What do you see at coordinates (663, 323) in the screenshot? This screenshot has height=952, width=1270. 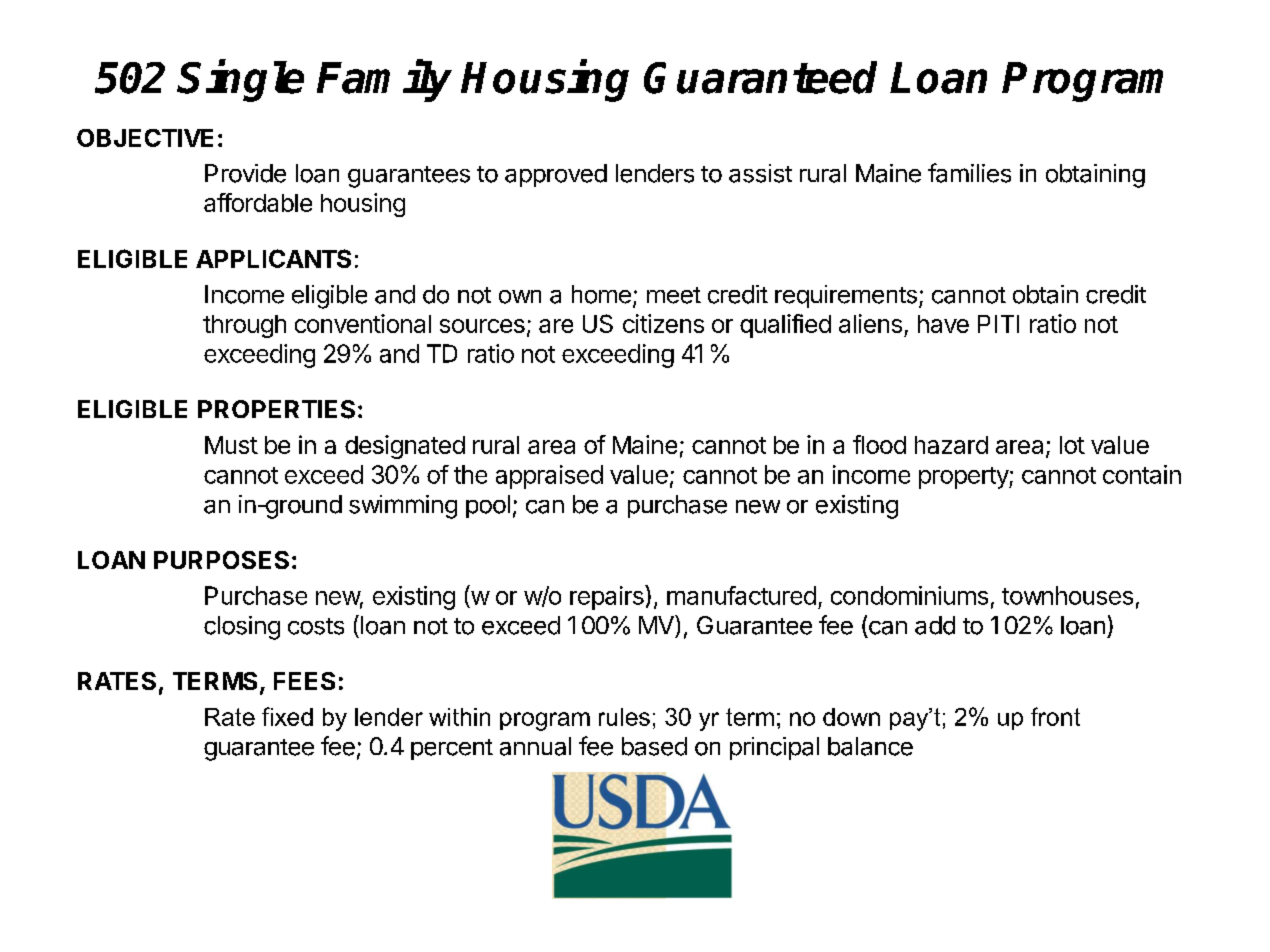 I see `citizens` at bounding box center [663, 323].
